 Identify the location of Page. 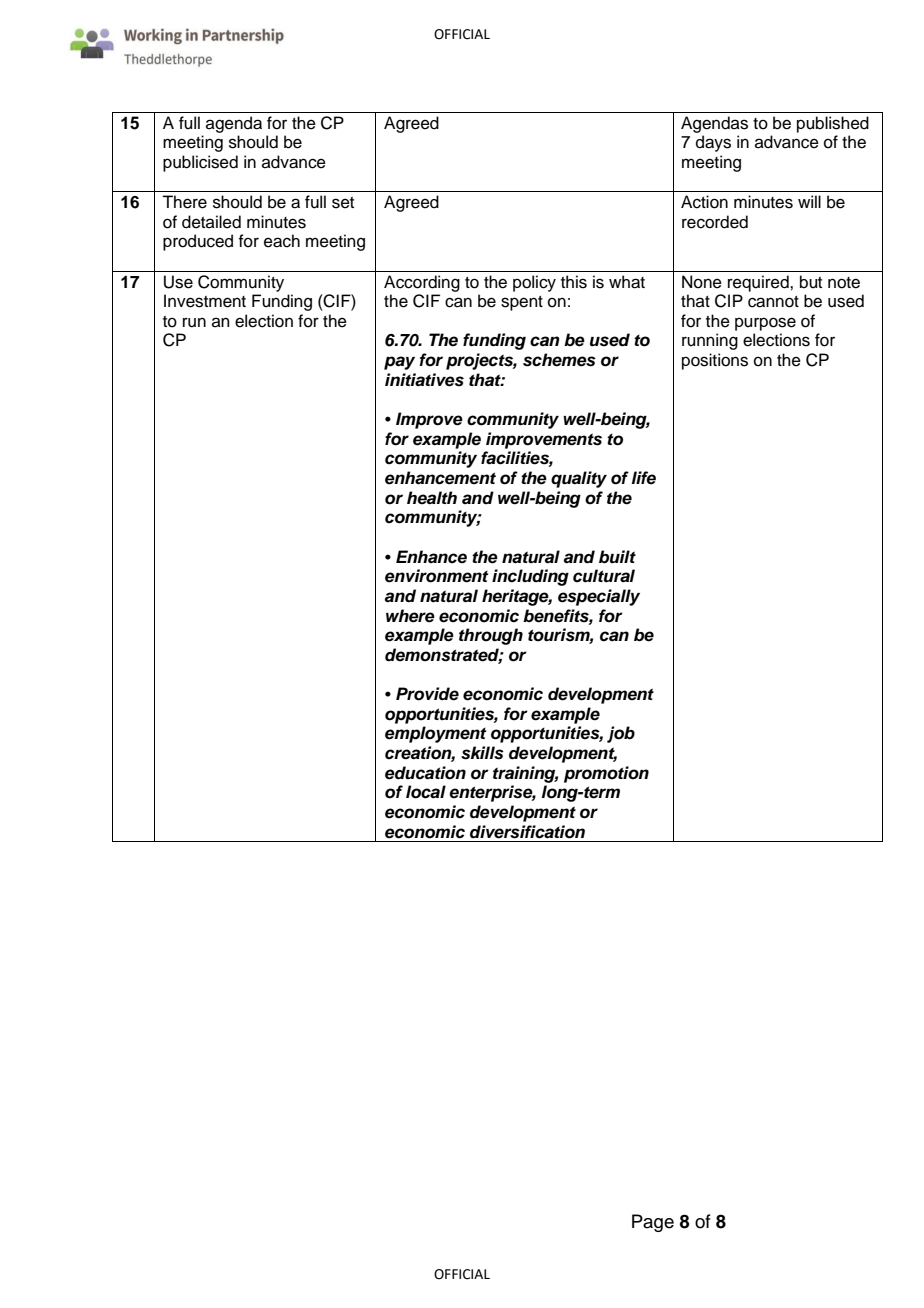
(653, 1223).
